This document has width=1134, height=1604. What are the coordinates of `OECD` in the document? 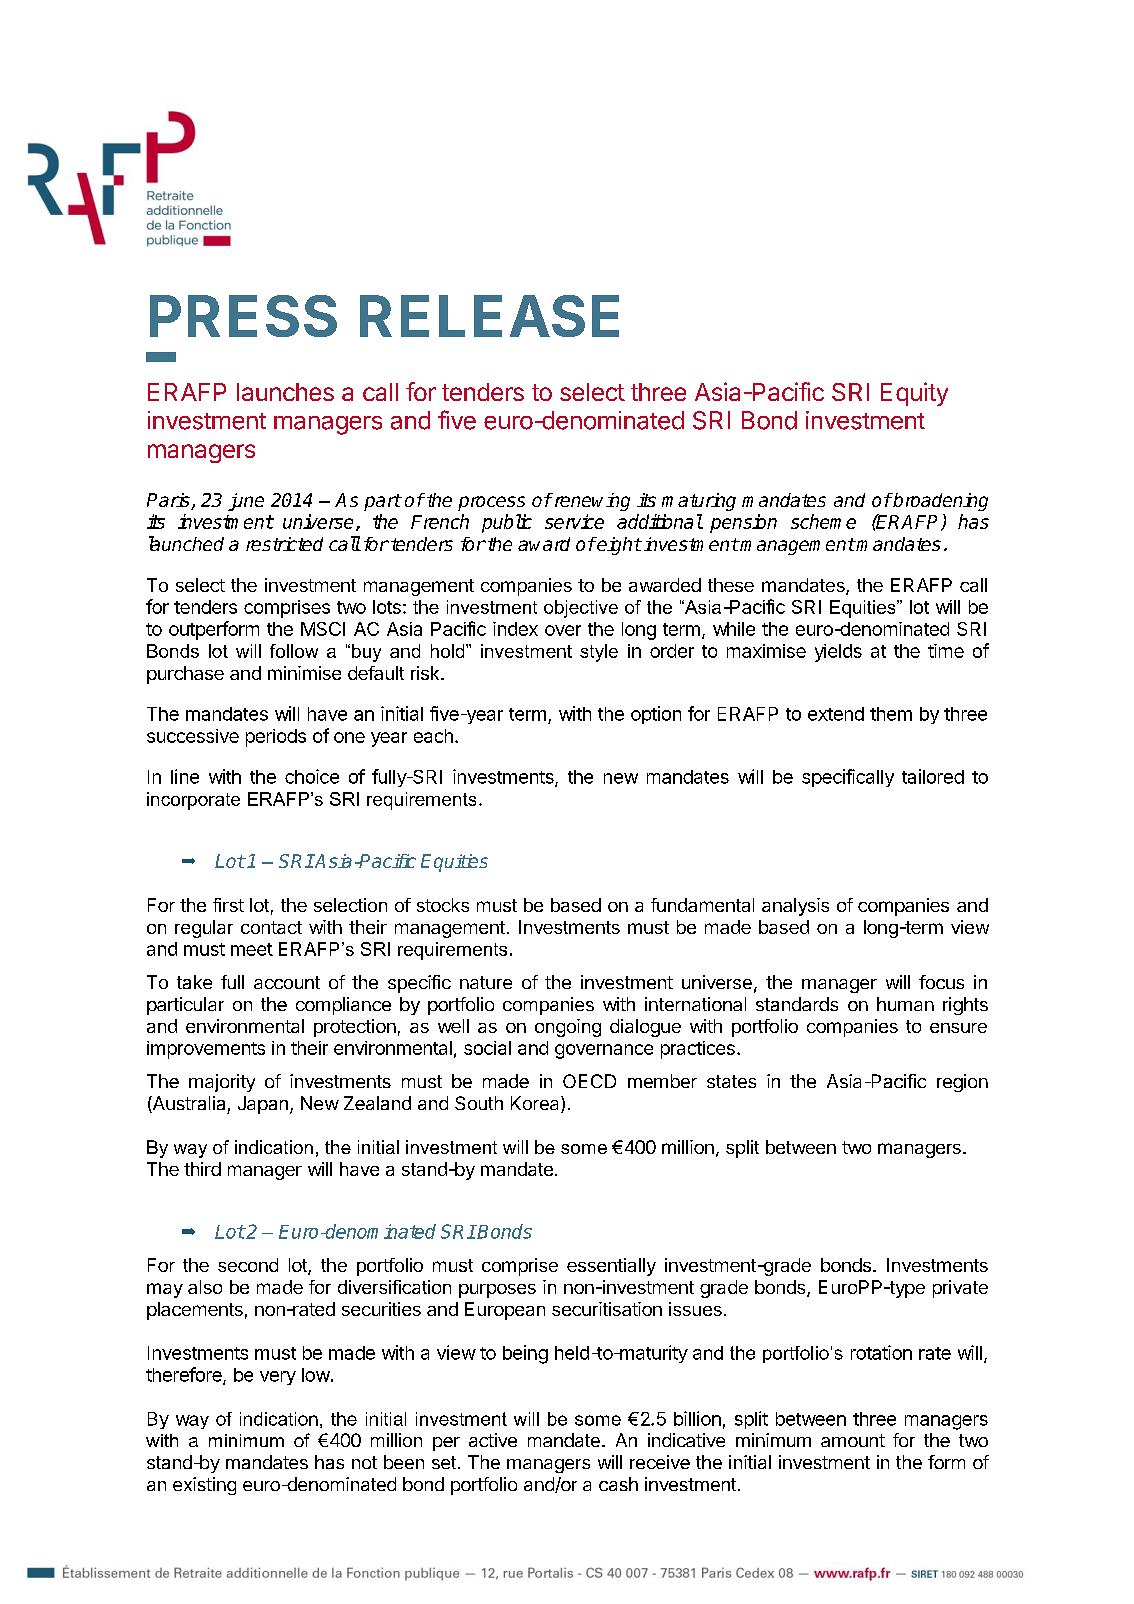 It's located at (589, 1081).
